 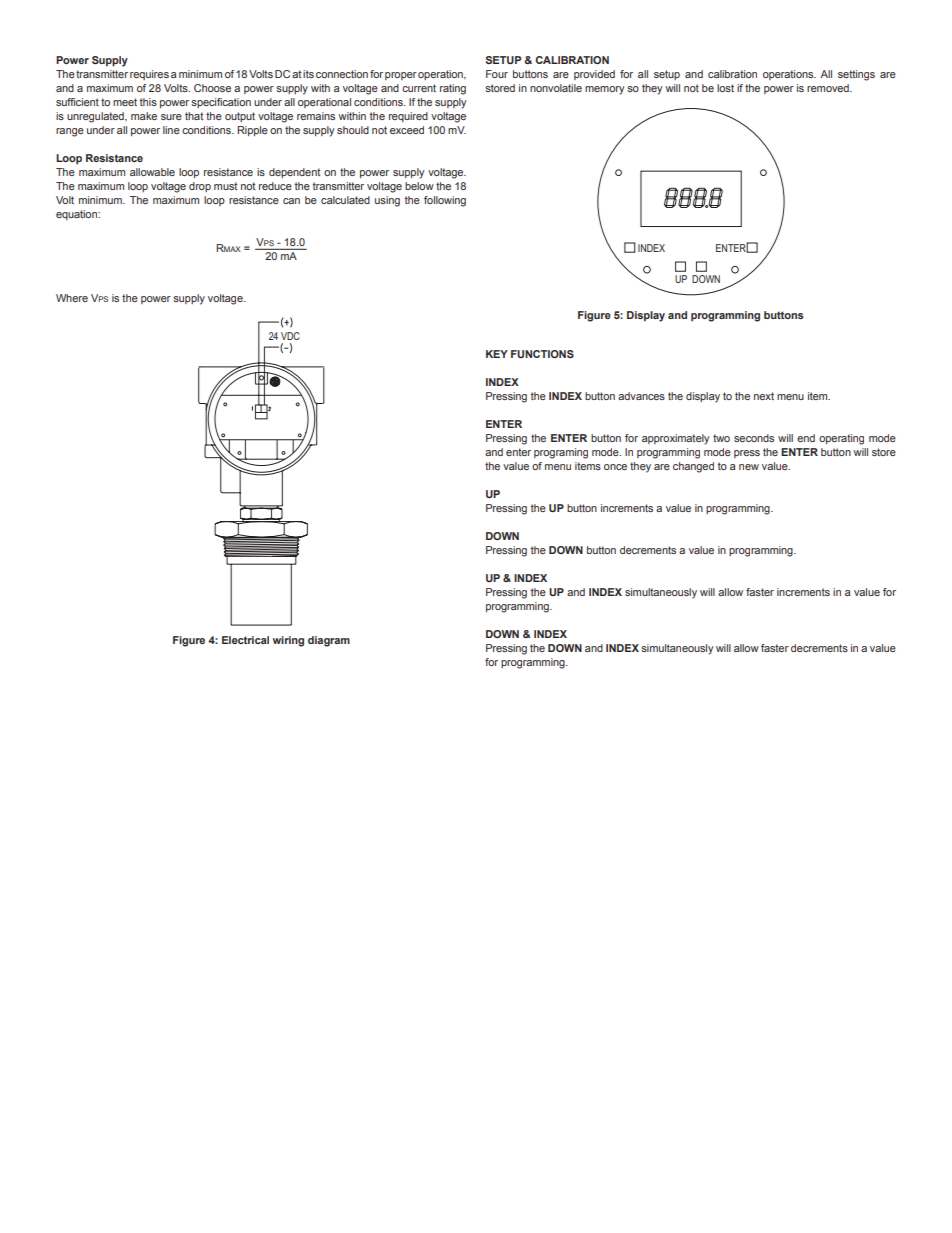 I want to click on VDC, so click(x=290, y=336).
